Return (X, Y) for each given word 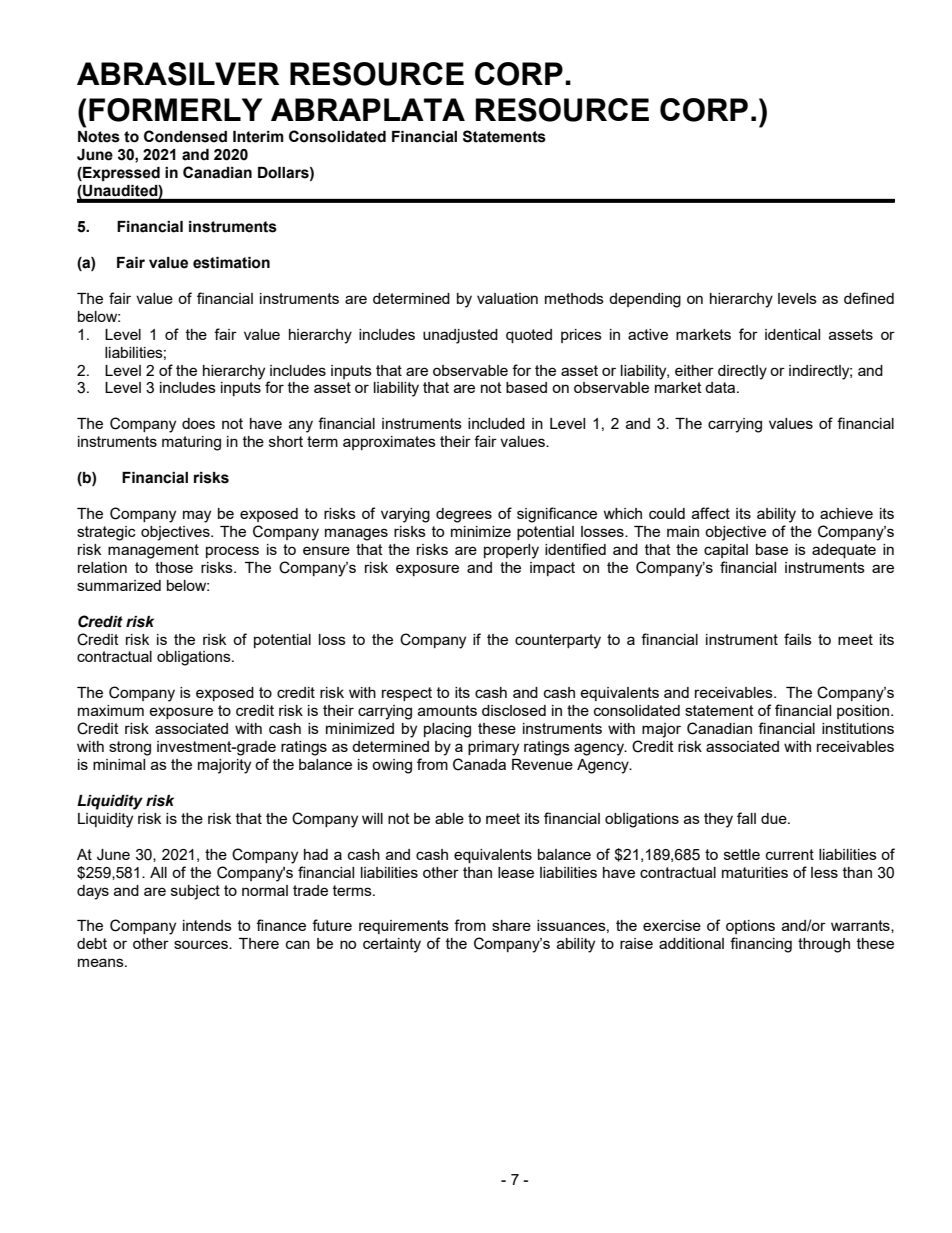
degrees (464, 515)
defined (869, 298)
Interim (258, 137)
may (197, 516)
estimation (231, 263)
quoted (529, 336)
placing (447, 730)
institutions (858, 728)
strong (130, 748)
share (511, 925)
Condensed (185, 136)
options (750, 927)
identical (792, 334)
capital (726, 551)
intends (207, 925)
